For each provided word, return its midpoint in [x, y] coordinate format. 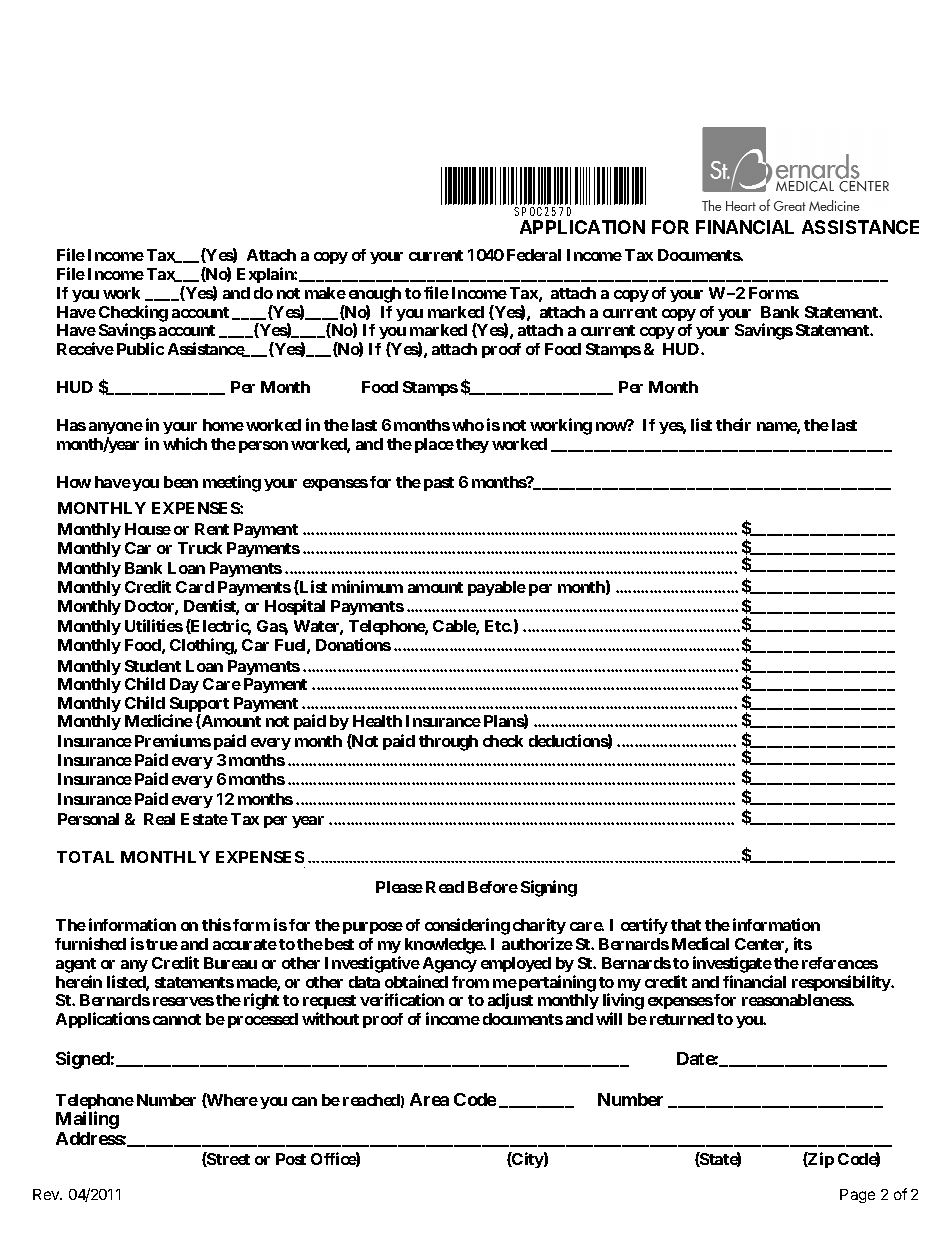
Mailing [87, 1120]
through [448, 743]
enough [375, 295]
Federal [534, 255]
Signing [549, 888]
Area [429, 1099]
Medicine [159, 720]
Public [140, 348]
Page [857, 1196]
